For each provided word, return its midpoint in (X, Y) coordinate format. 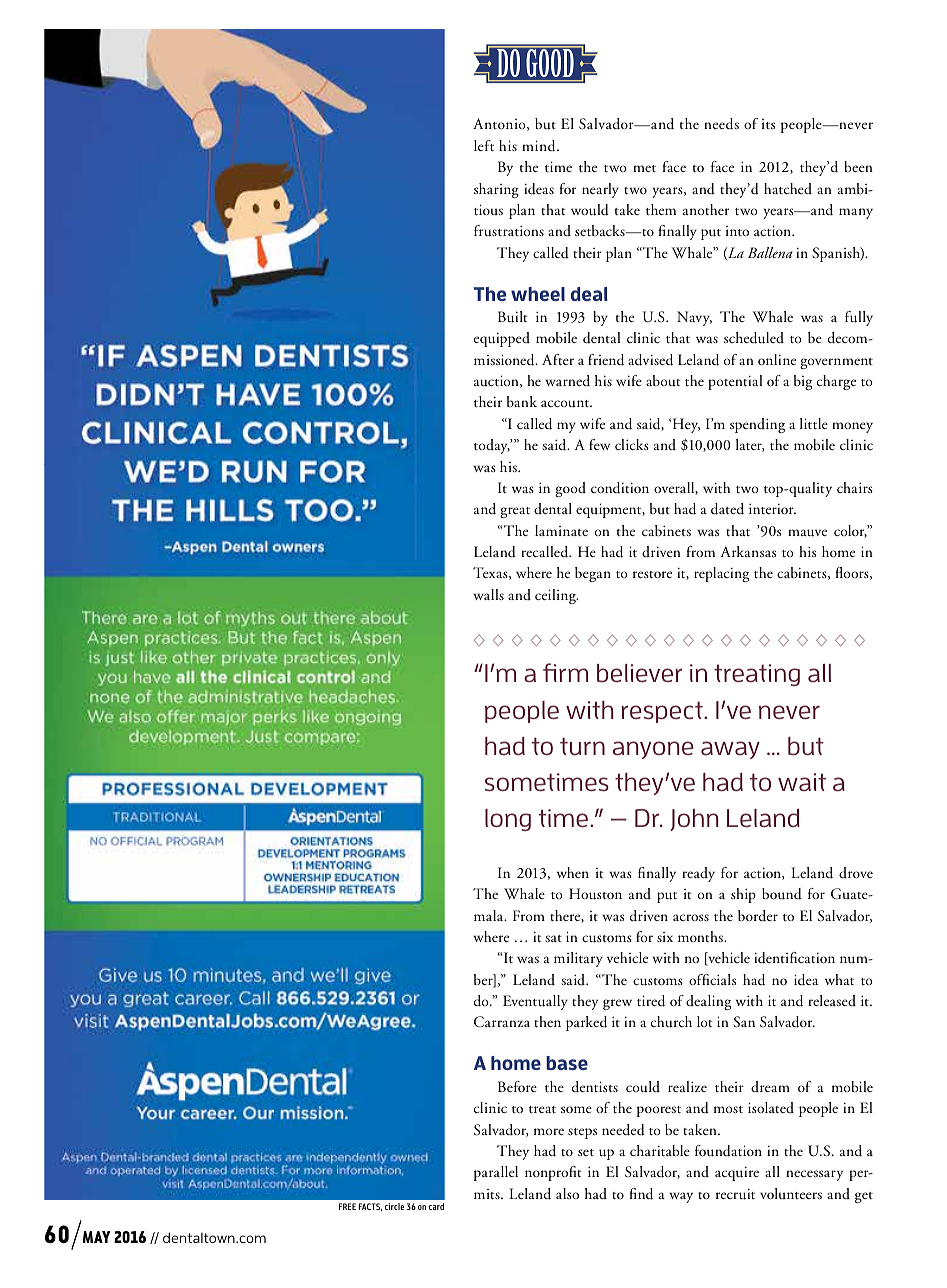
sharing (496, 190)
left (484, 145)
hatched (788, 188)
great (515, 512)
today (492, 446)
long (508, 820)
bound (782, 894)
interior (772, 508)
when (573, 872)
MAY (96, 1237)
